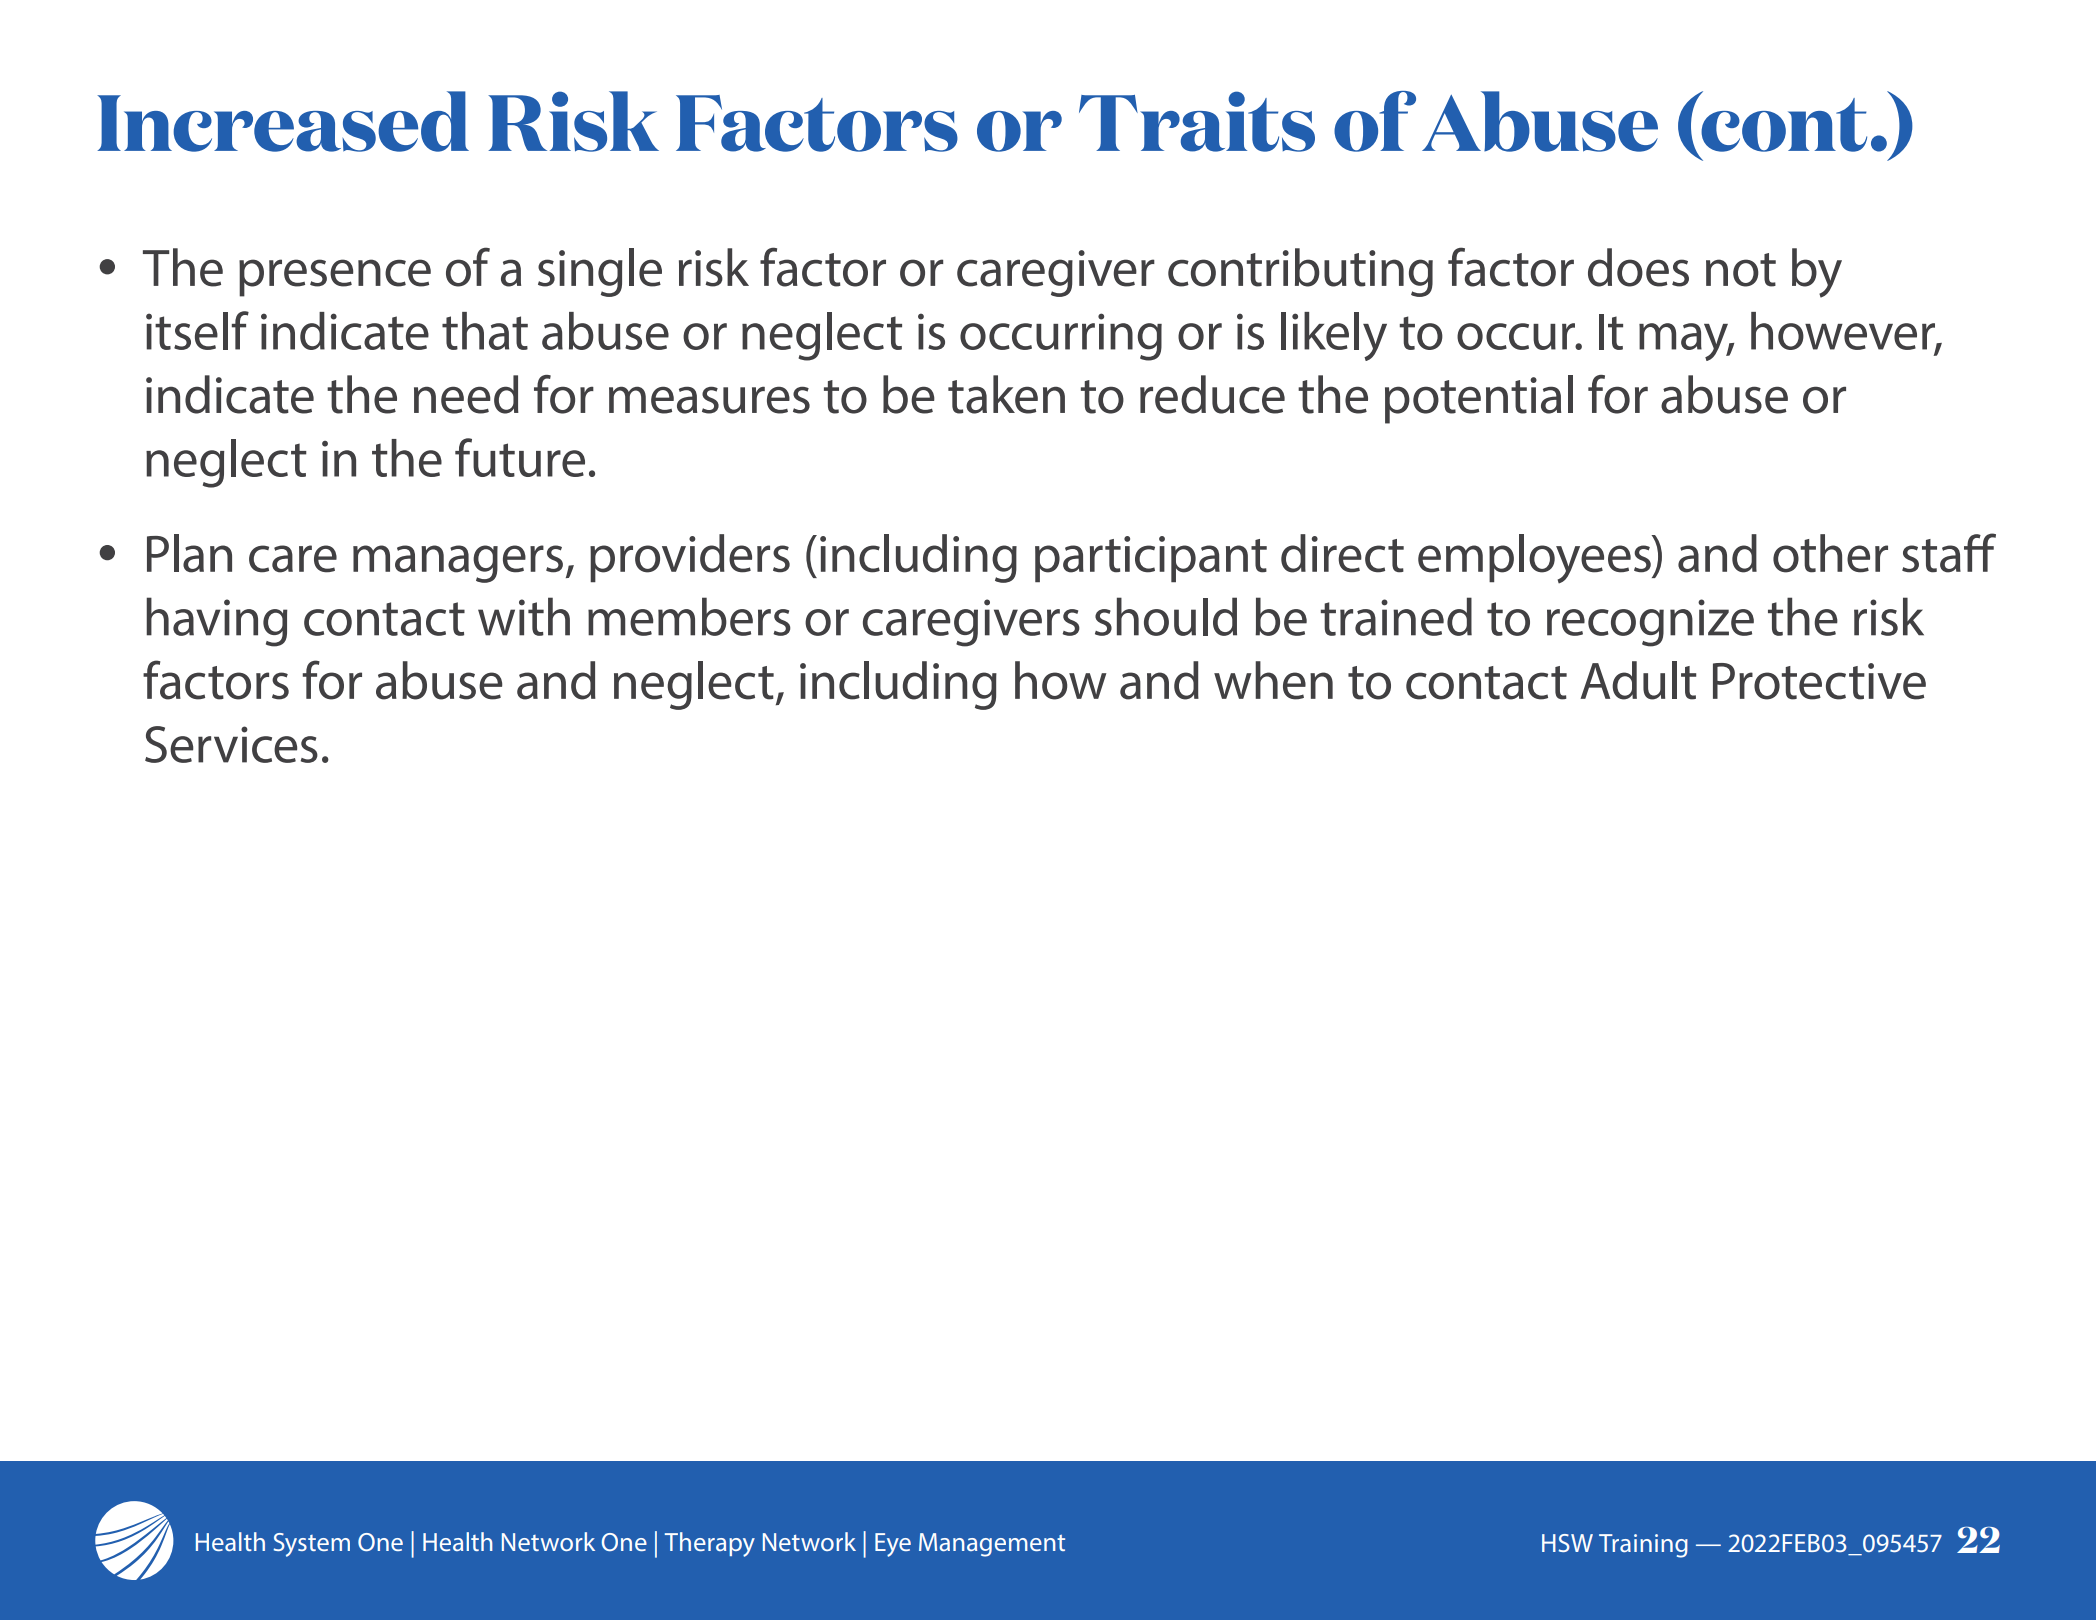  Describe the element at coordinates (1643, 1546) in the screenshot. I see `Training` at that location.
